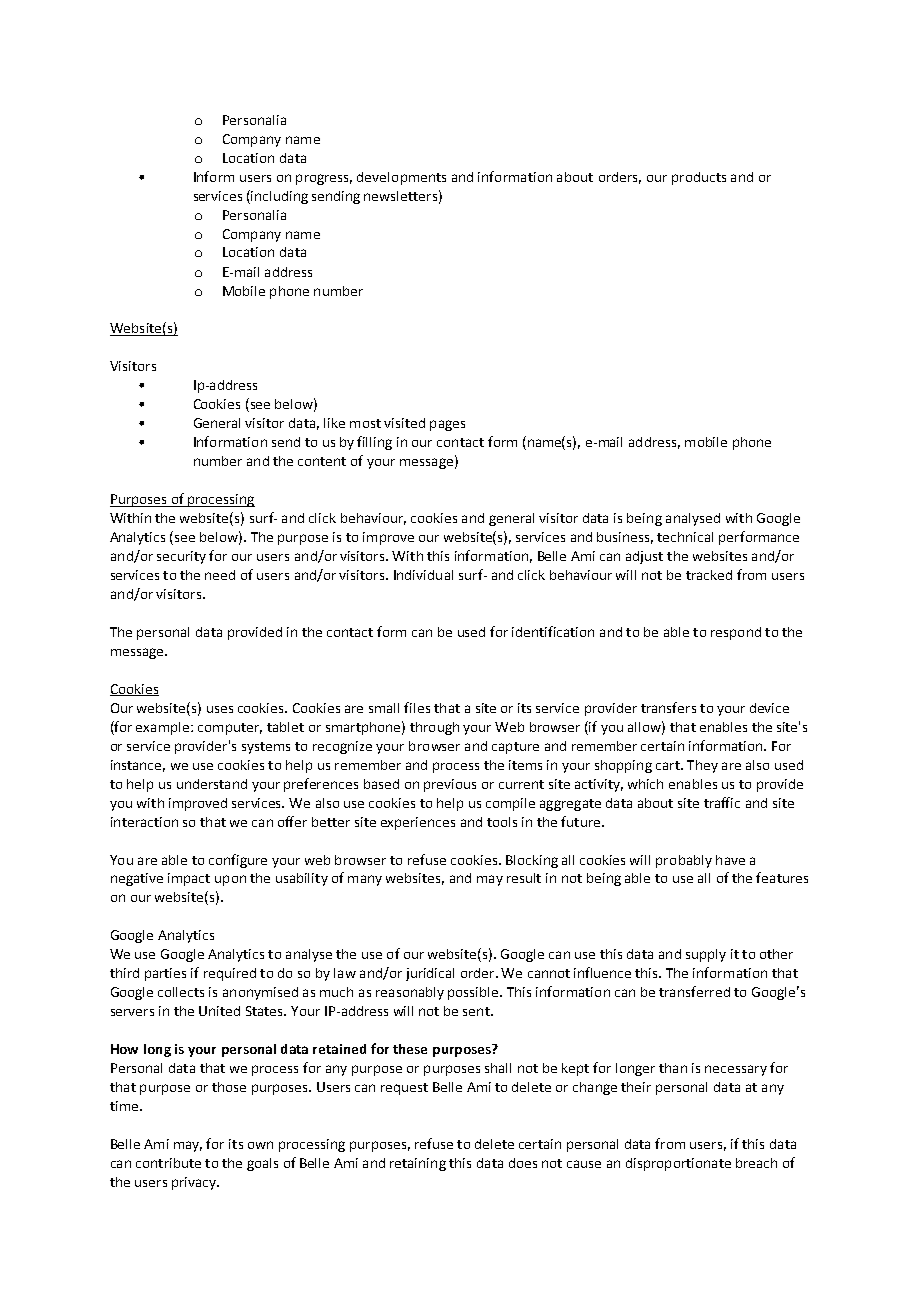  I want to click on products, so click(699, 178).
